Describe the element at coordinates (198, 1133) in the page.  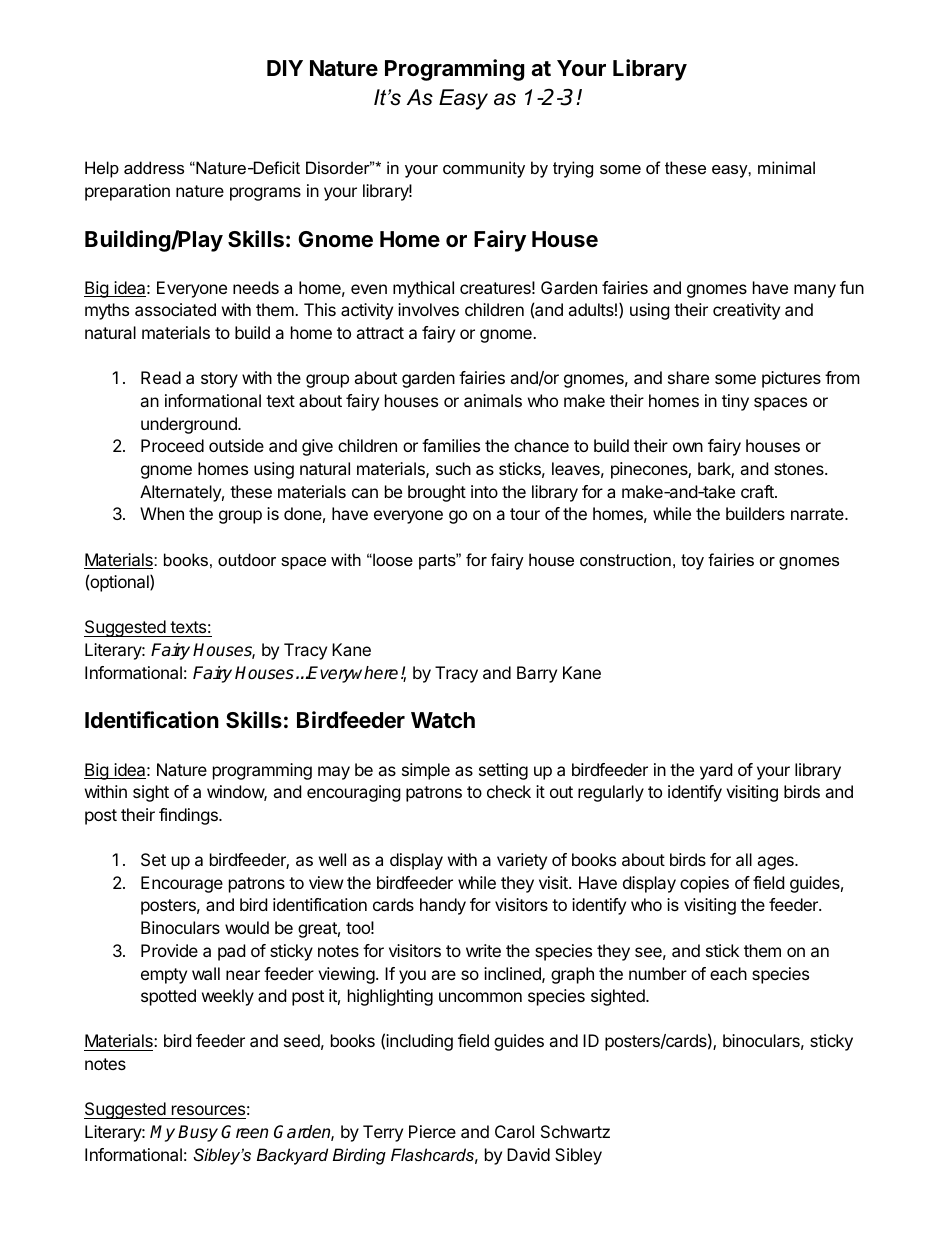
I see `Busy` at that location.
